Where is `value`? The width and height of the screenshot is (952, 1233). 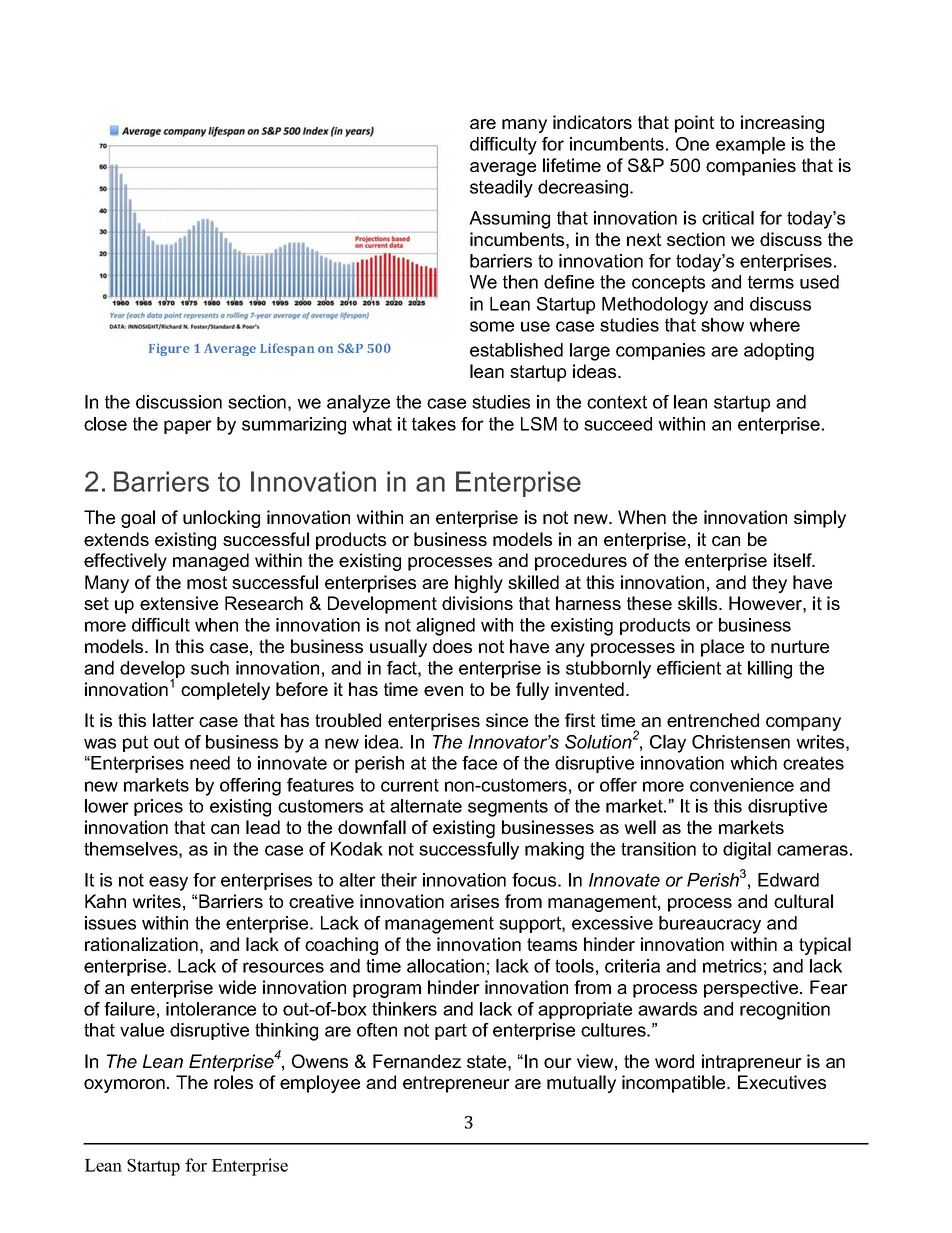
value is located at coordinates (142, 1030).
